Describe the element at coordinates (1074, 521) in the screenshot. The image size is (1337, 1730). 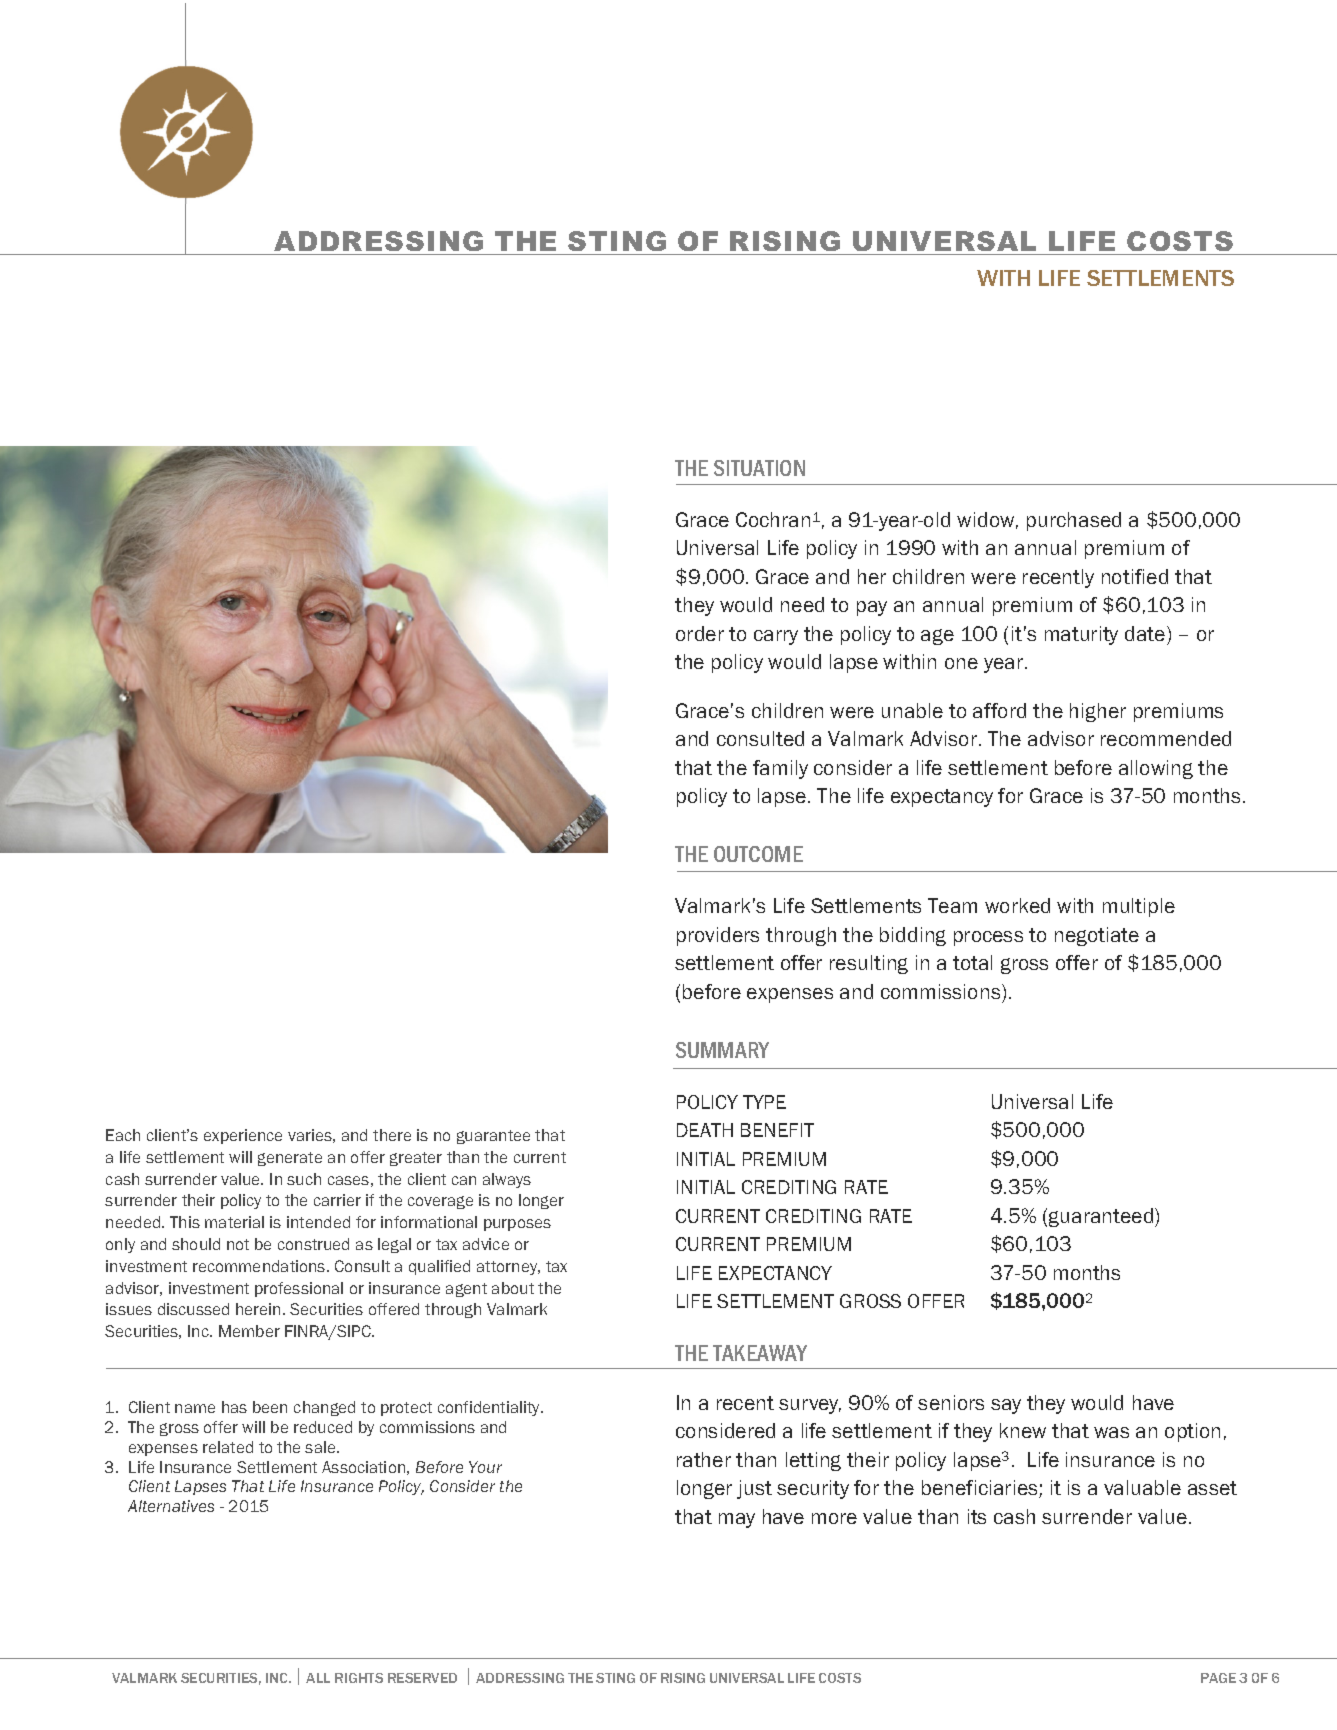
I see `purchased` at that location.
